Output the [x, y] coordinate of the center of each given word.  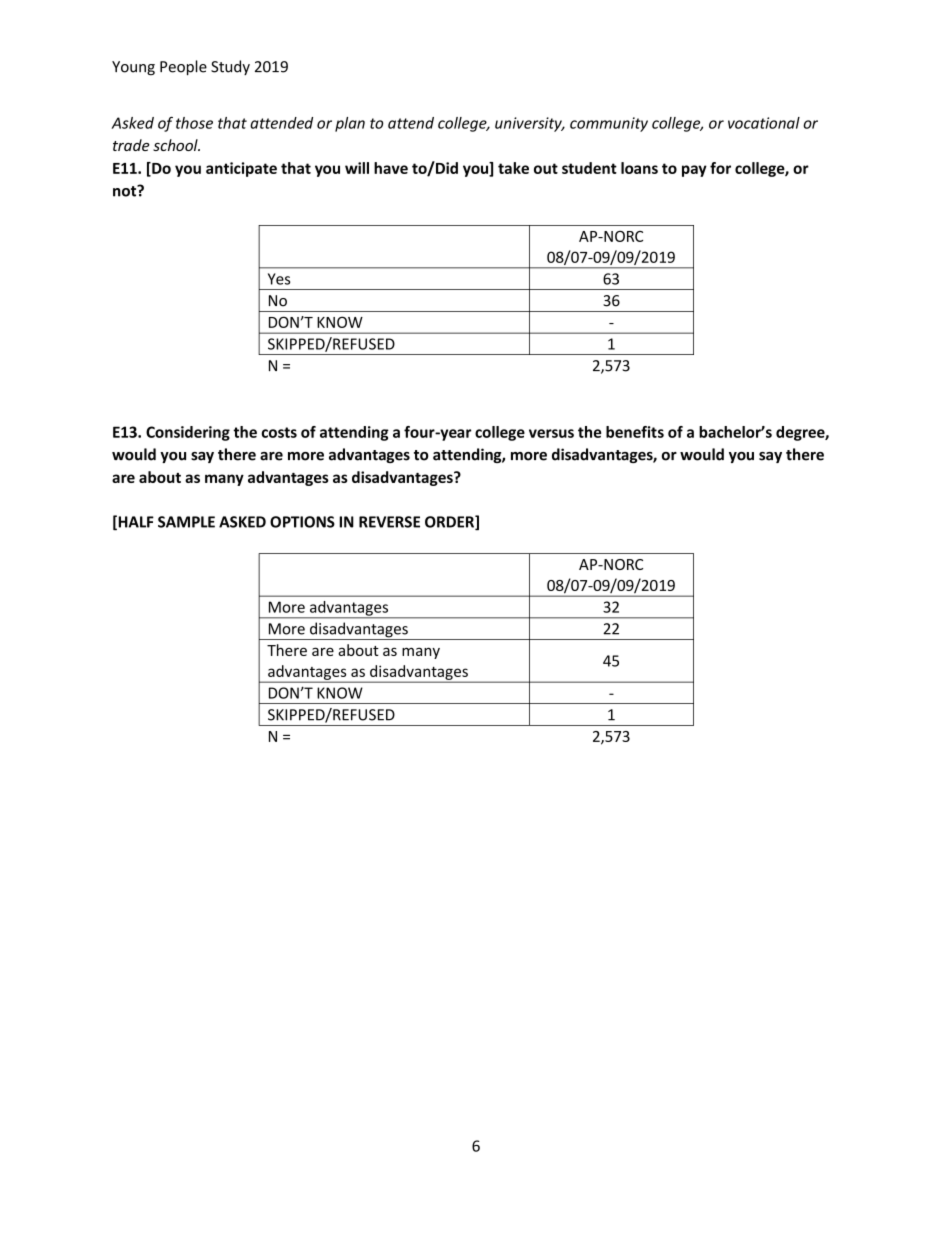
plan [350, 124]
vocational [764, 123]
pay [694, 171]
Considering [188, 433]
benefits [635, 432]
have [391, 168]
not [126, 191]
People [183, 67]
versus [551, 433]
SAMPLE [186, 522]
